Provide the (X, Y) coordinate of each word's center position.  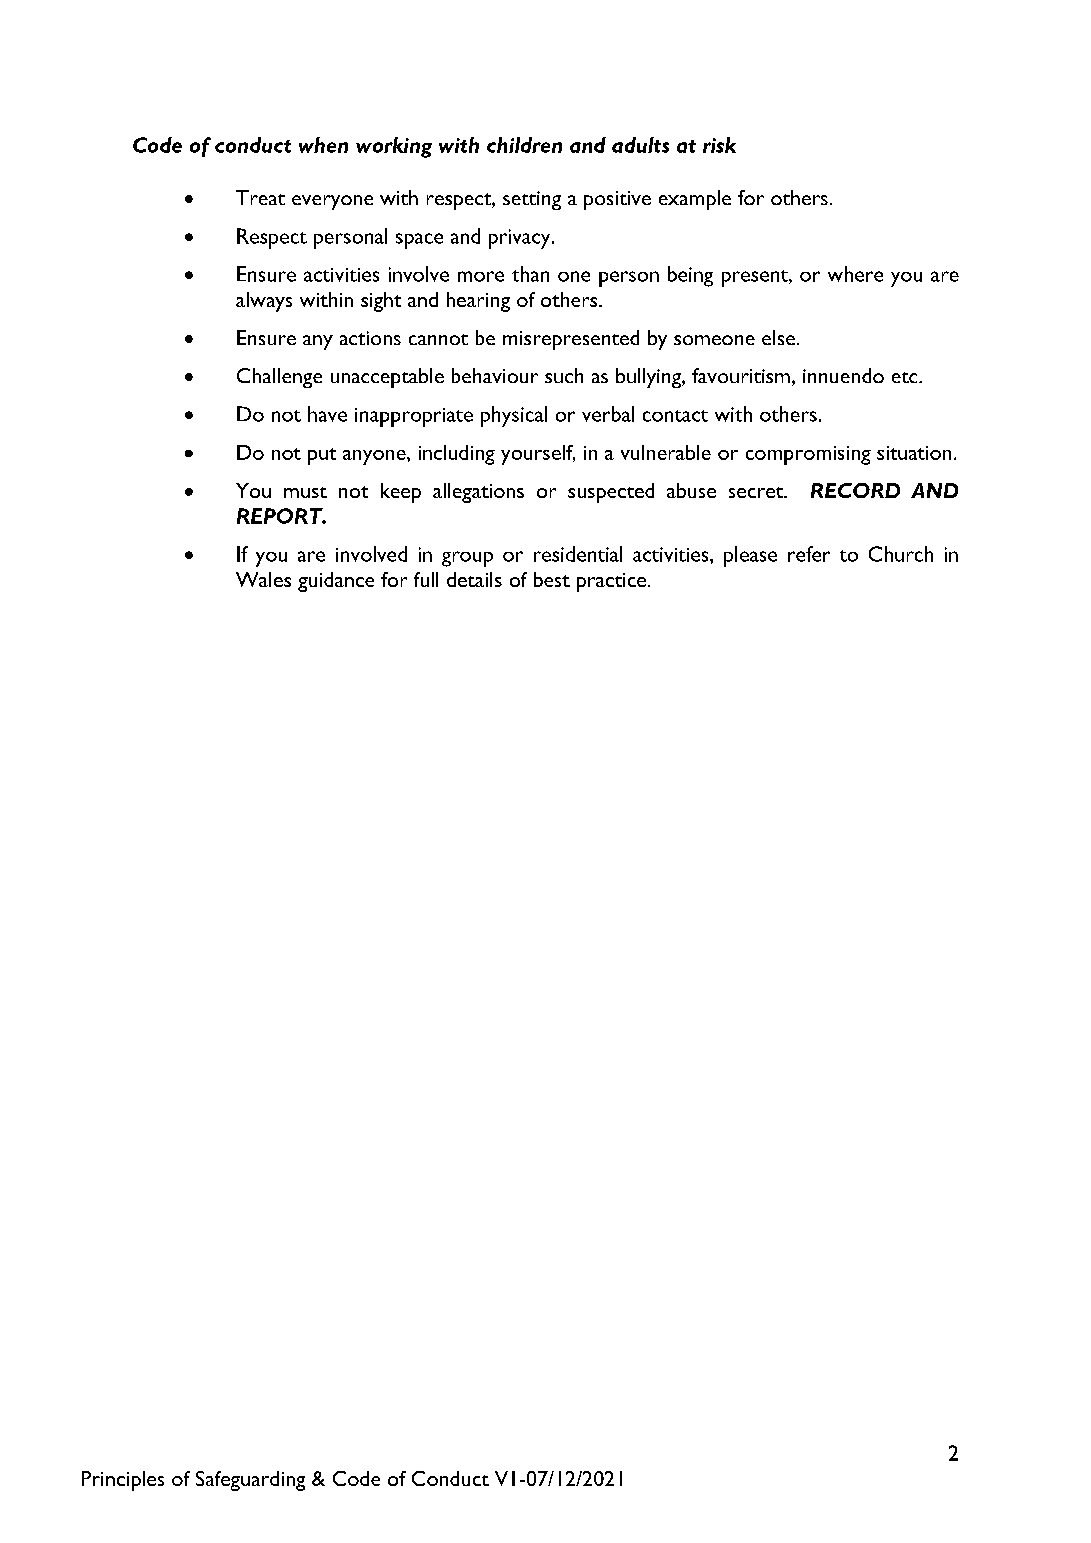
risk (719, 145)
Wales (263, 579)
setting (532, 200)
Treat (260, 197)
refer (809, 554)
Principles (123, 1481)
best (552, 579)
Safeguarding (250, 1481)
